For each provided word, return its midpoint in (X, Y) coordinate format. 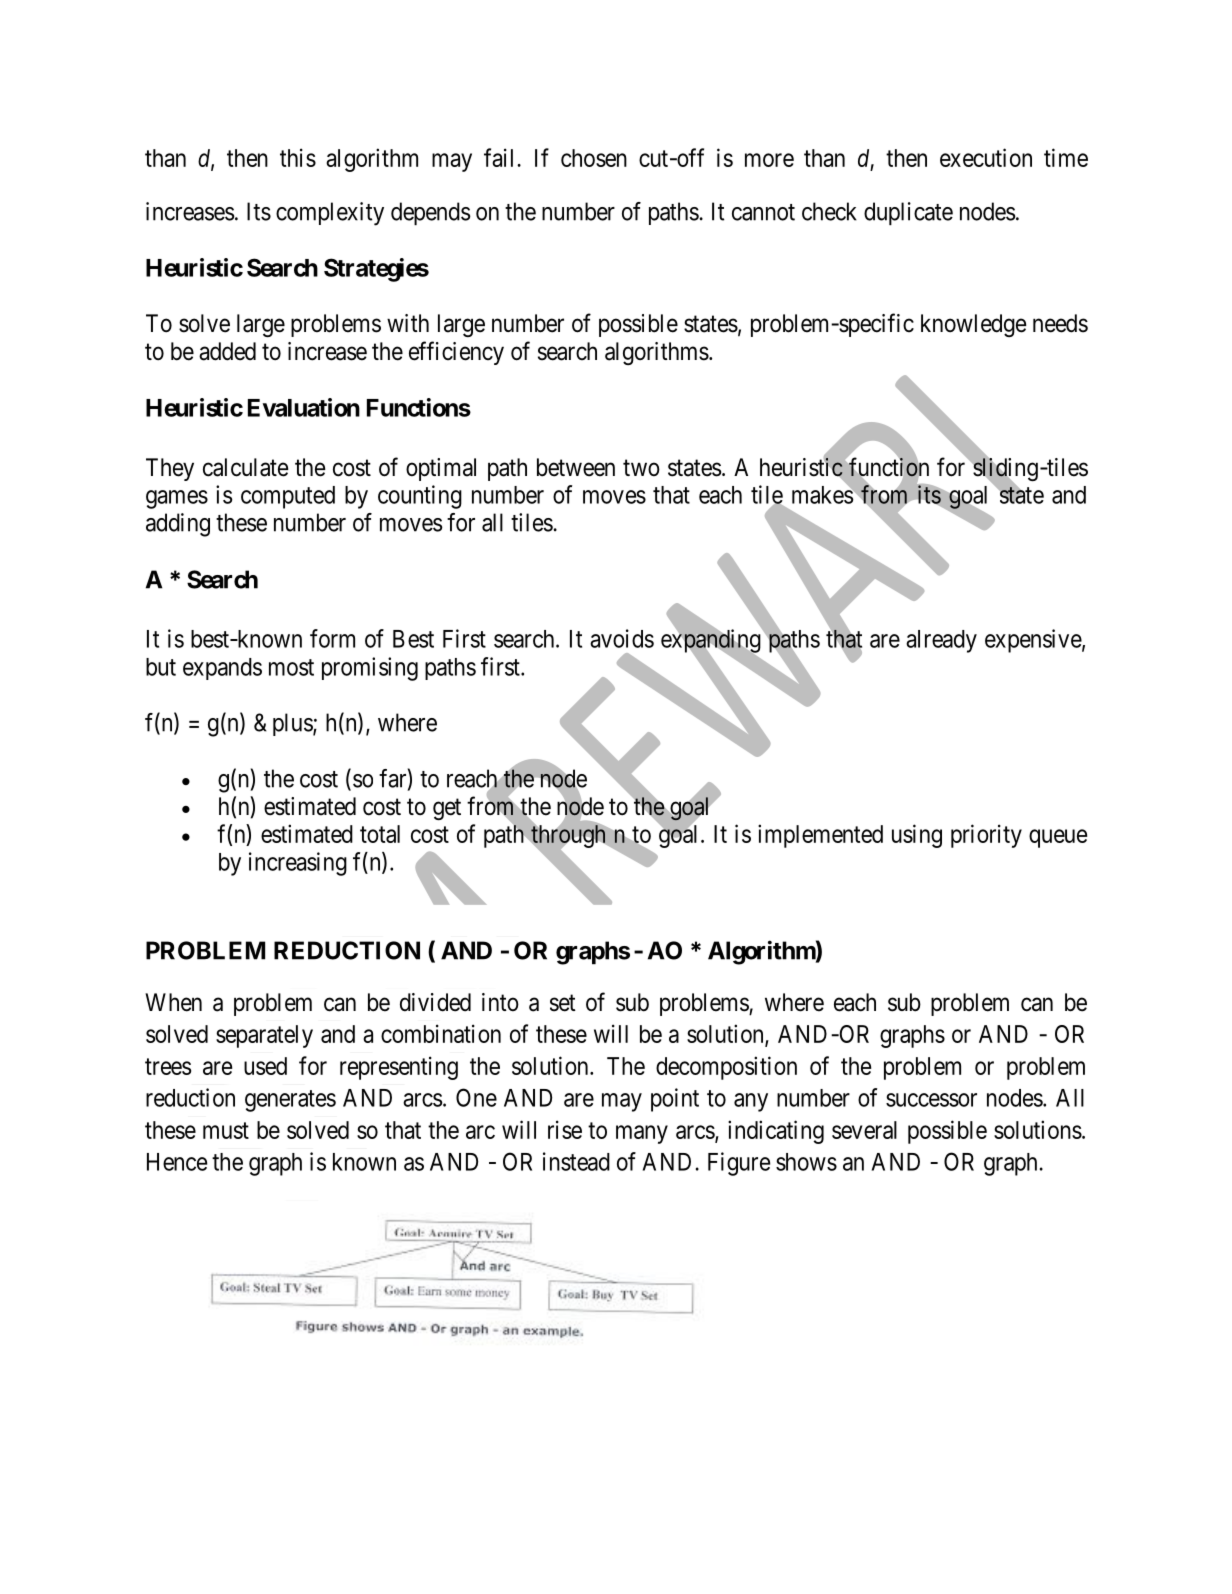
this (298, 157)
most (291, 667)
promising (370, 669)
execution (986, 157)
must (226, 1130)
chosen (594, 158)
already (941, 641)
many (642, 1134)
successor (931, 1100)
